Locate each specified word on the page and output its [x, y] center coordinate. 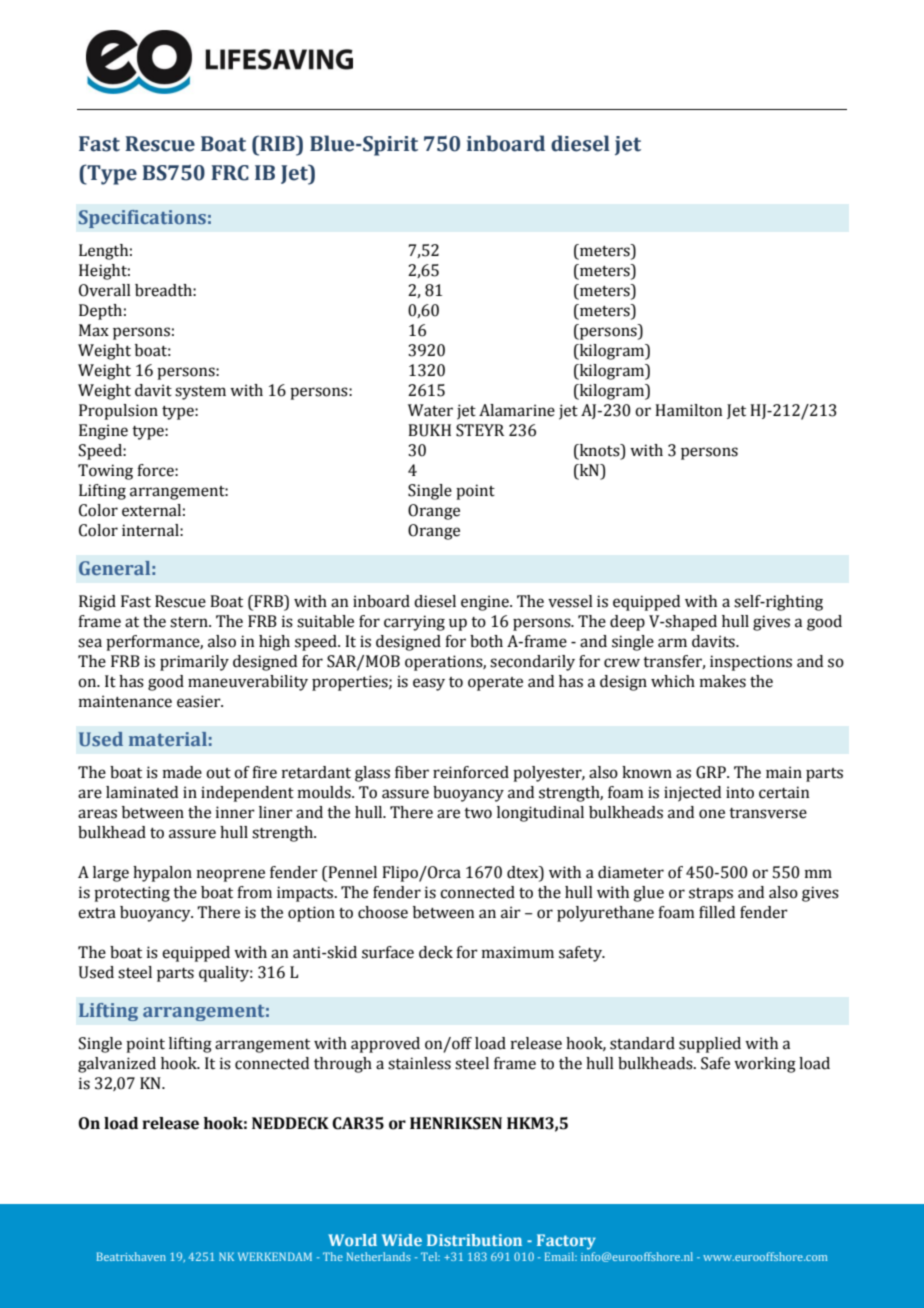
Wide [402, 1240]
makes [723, 681]
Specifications [142, 219]
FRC [230, 173]
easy [429, 684]
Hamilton [688, 410]
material [168, 739]
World [352, 1240]
